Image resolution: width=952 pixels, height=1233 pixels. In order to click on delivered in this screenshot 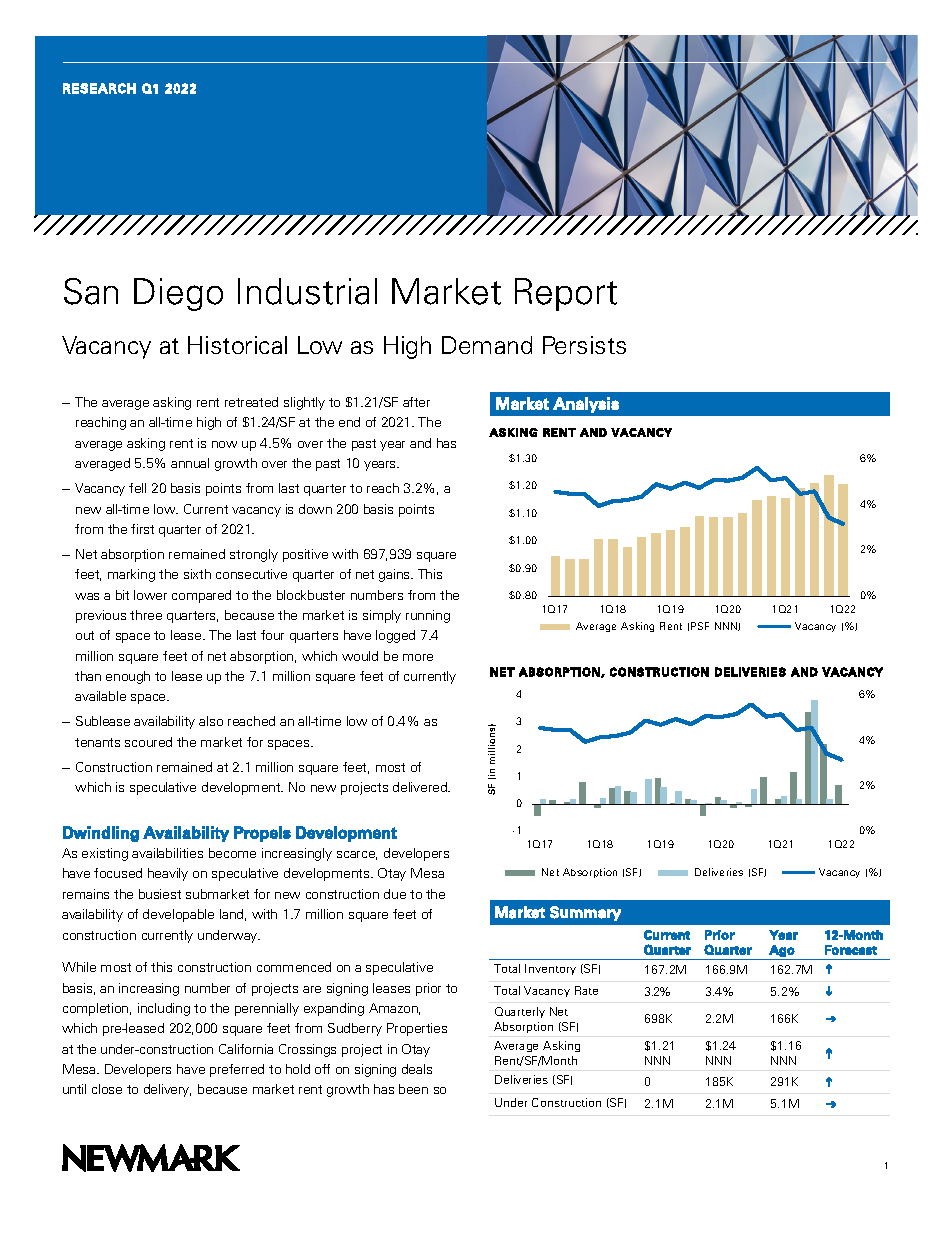, I will do `click(421, 787)`.
